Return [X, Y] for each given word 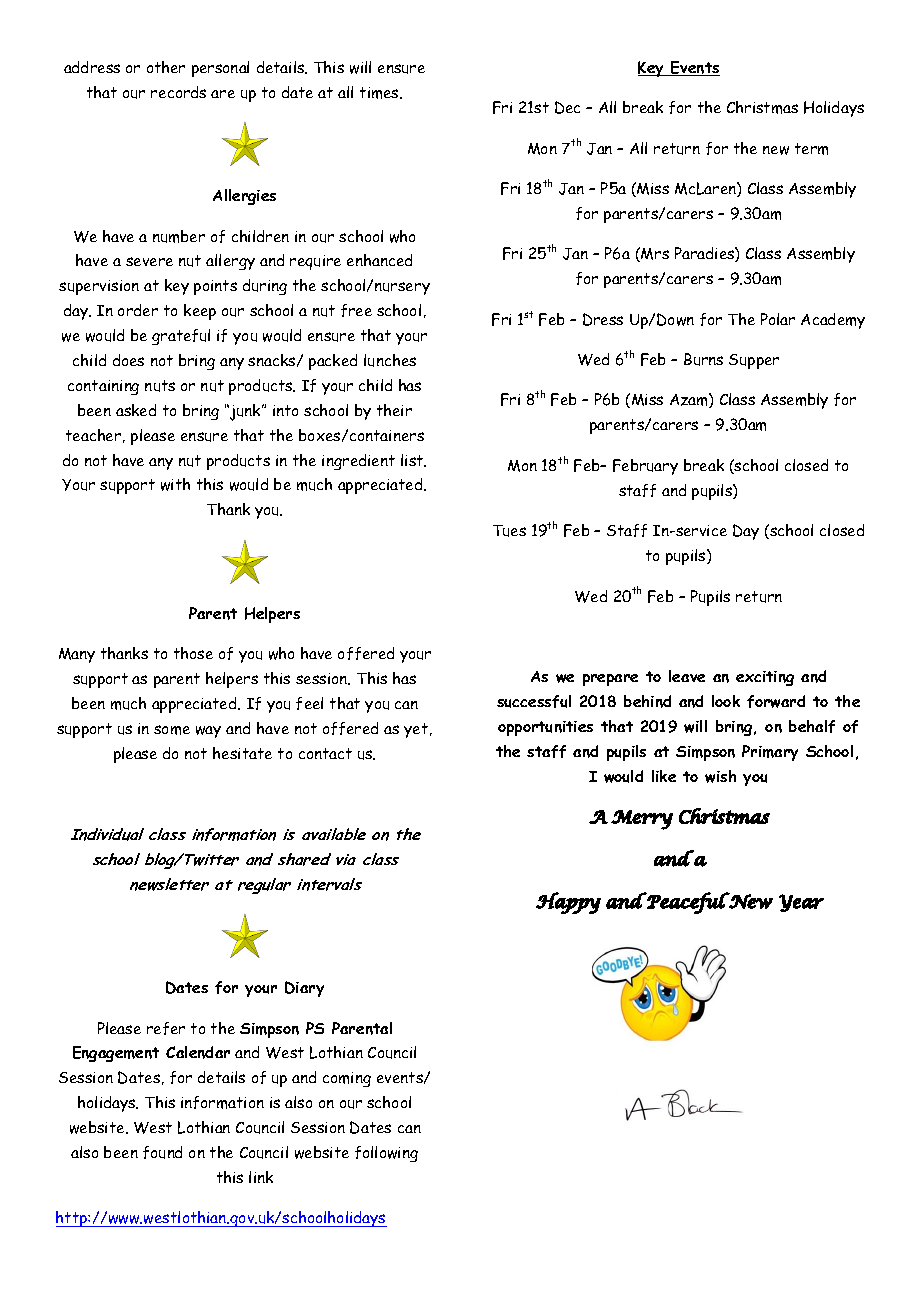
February [645, 467]
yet [416, 730]
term [811, 149]
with [175, 484]
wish [720, 776]
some [172, 730]
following [386, 1154]
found [162, 1152]
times [380, 93]
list [413, 460]
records [178, 92]
